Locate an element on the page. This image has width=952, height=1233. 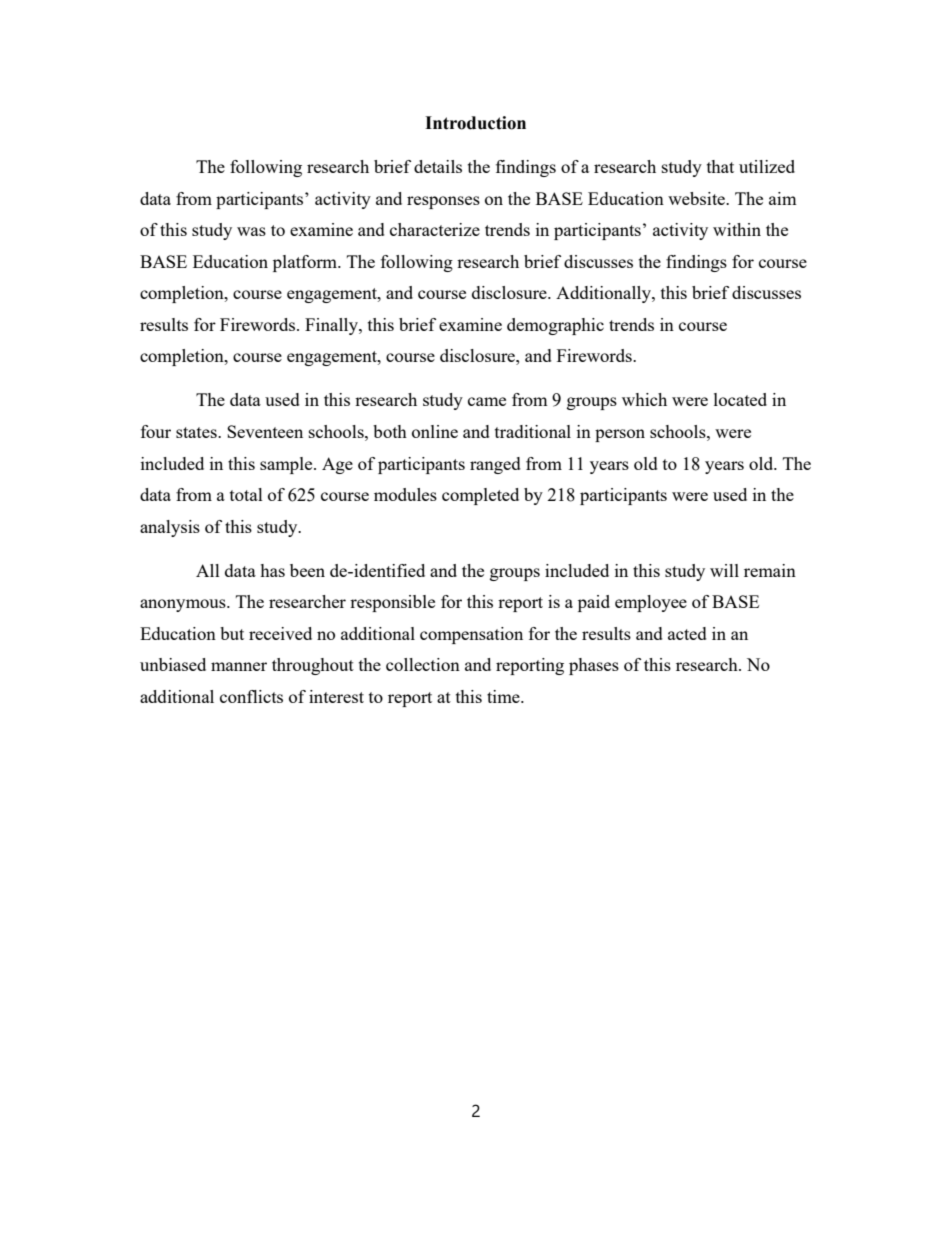
came is located at coordinates (487, 401).
